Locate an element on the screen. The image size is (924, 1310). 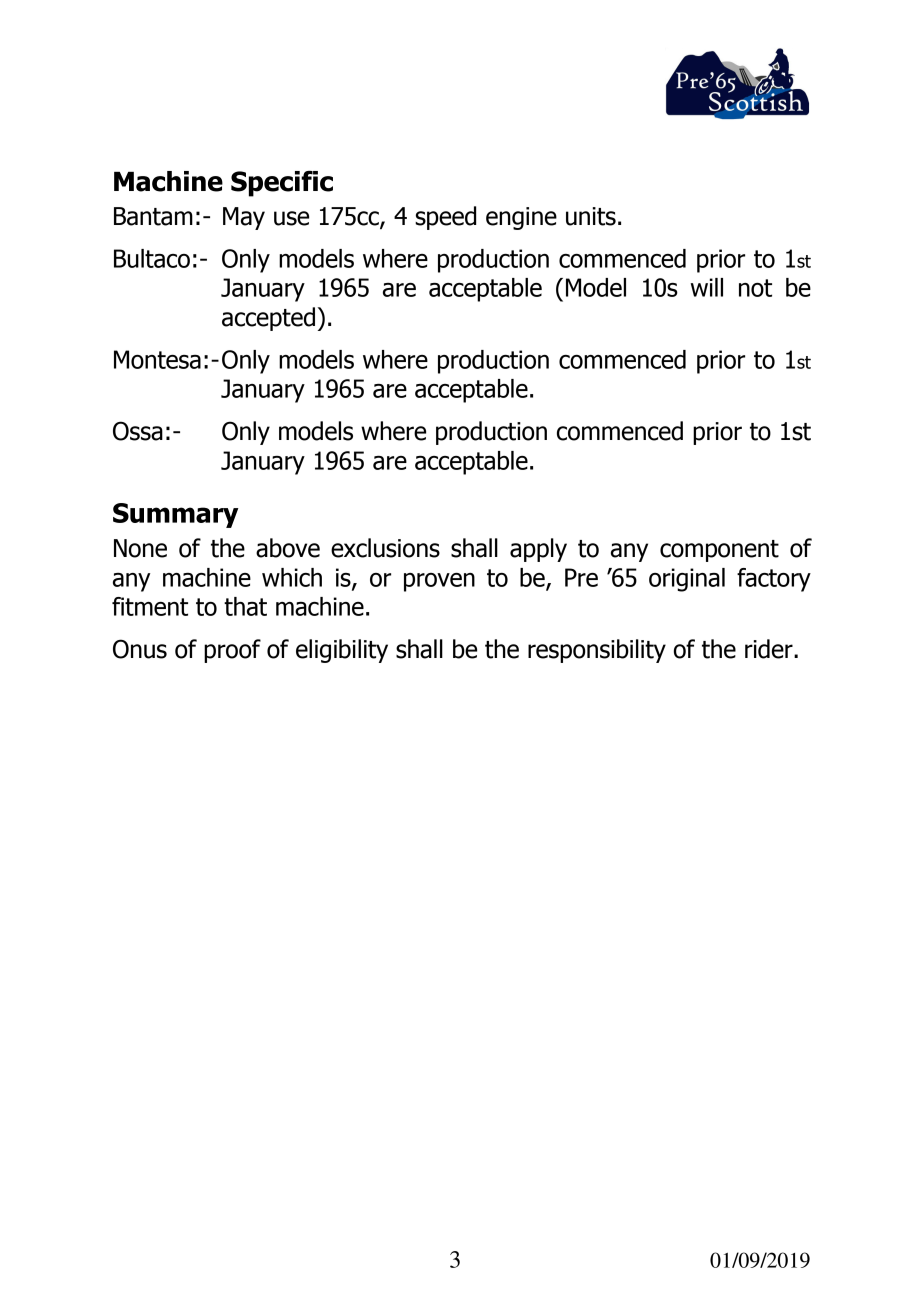
not is located at coordinates (755, 288).
